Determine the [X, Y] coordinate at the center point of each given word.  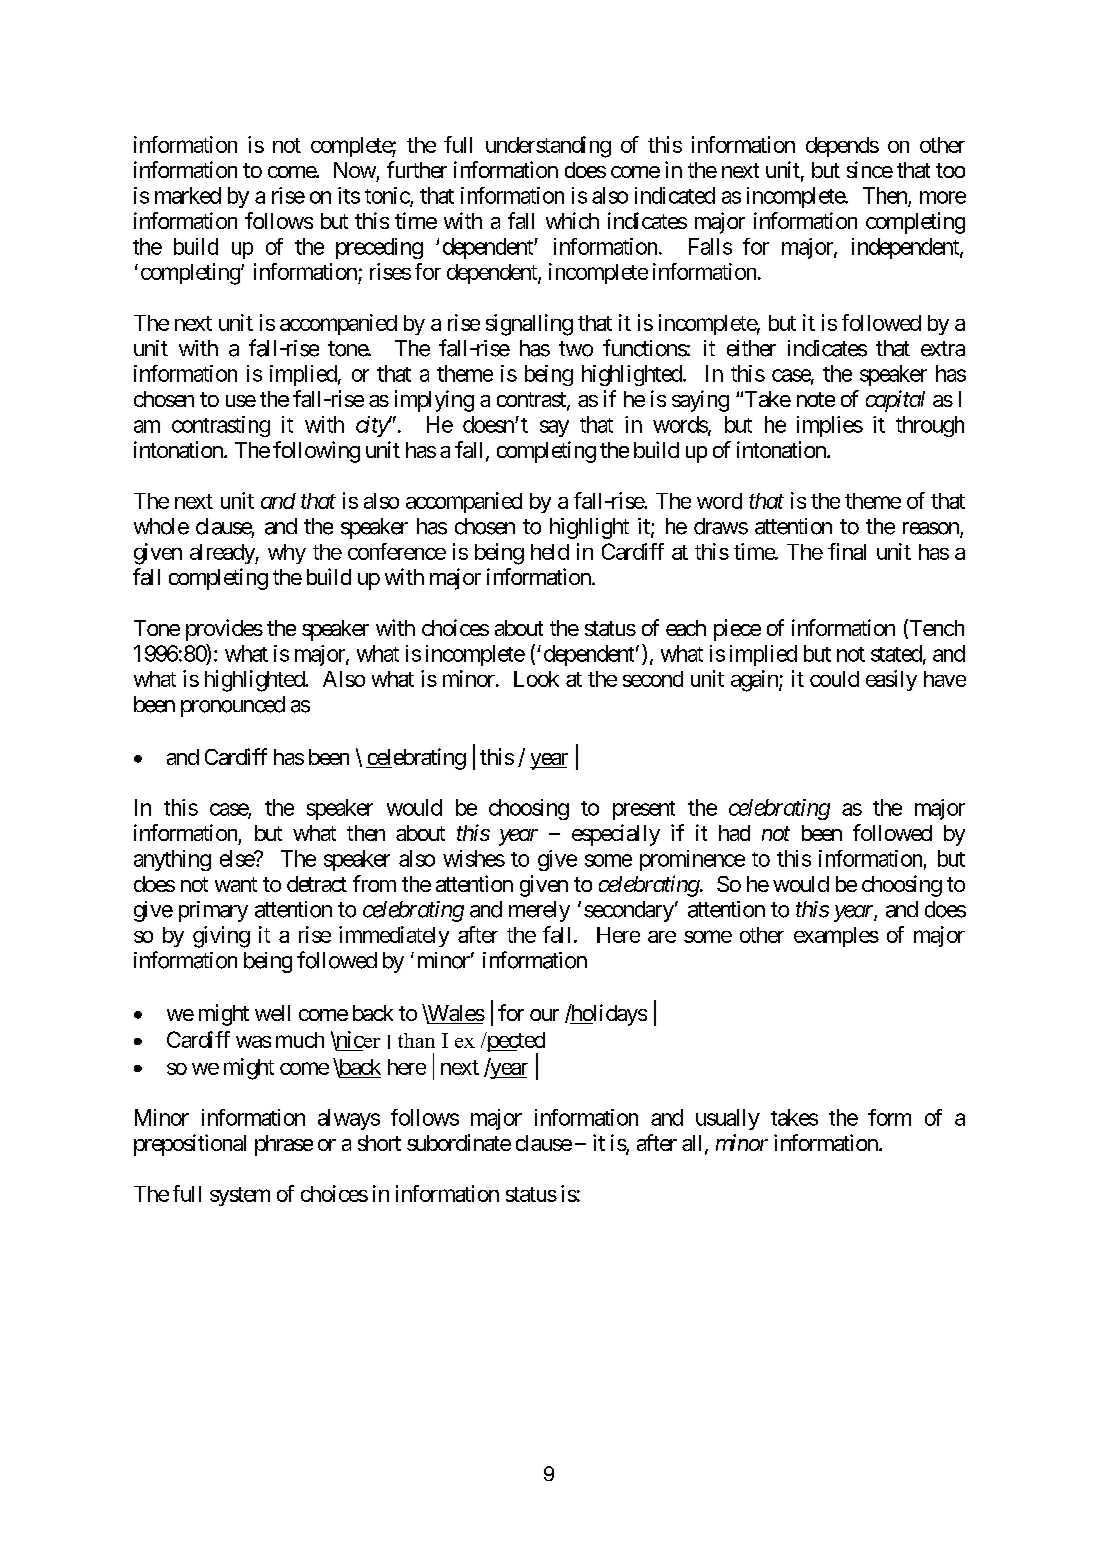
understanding [548, 147]
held [550, 552]
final [847, 551]
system [240, 1196]
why [287, 554]
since [870, 169]
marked [188, 195]
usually [728, 1119]
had [734, 833]
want [236, 884]
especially [616, 835]
